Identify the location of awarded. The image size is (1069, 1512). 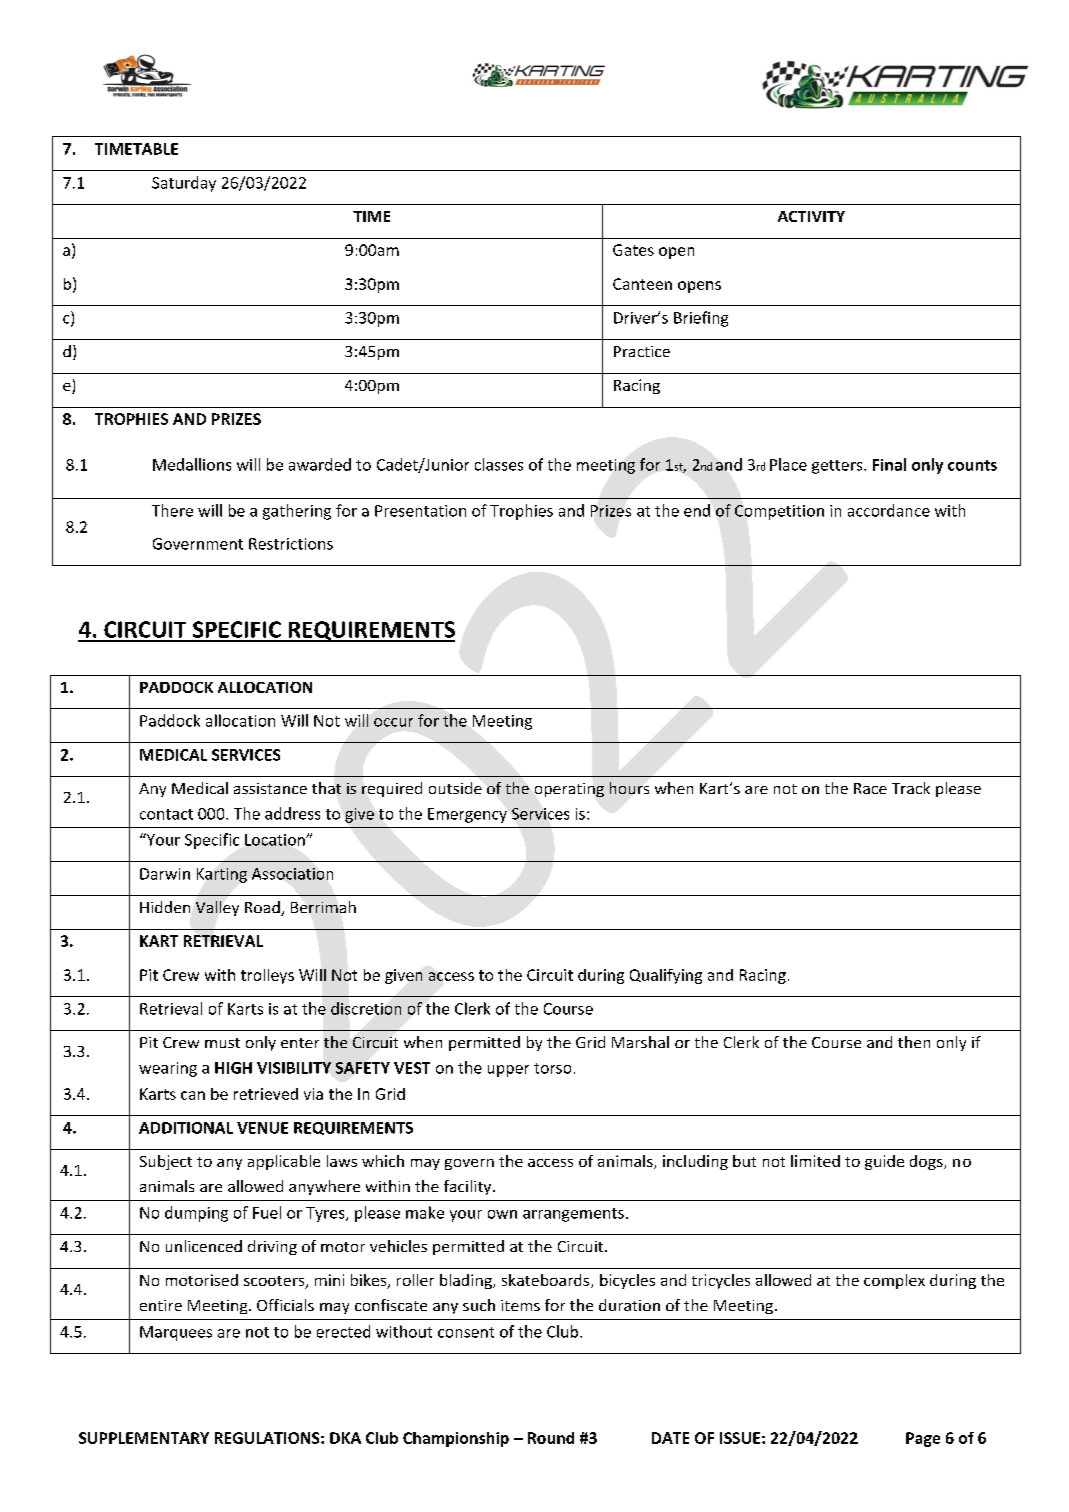
(320, 464).
